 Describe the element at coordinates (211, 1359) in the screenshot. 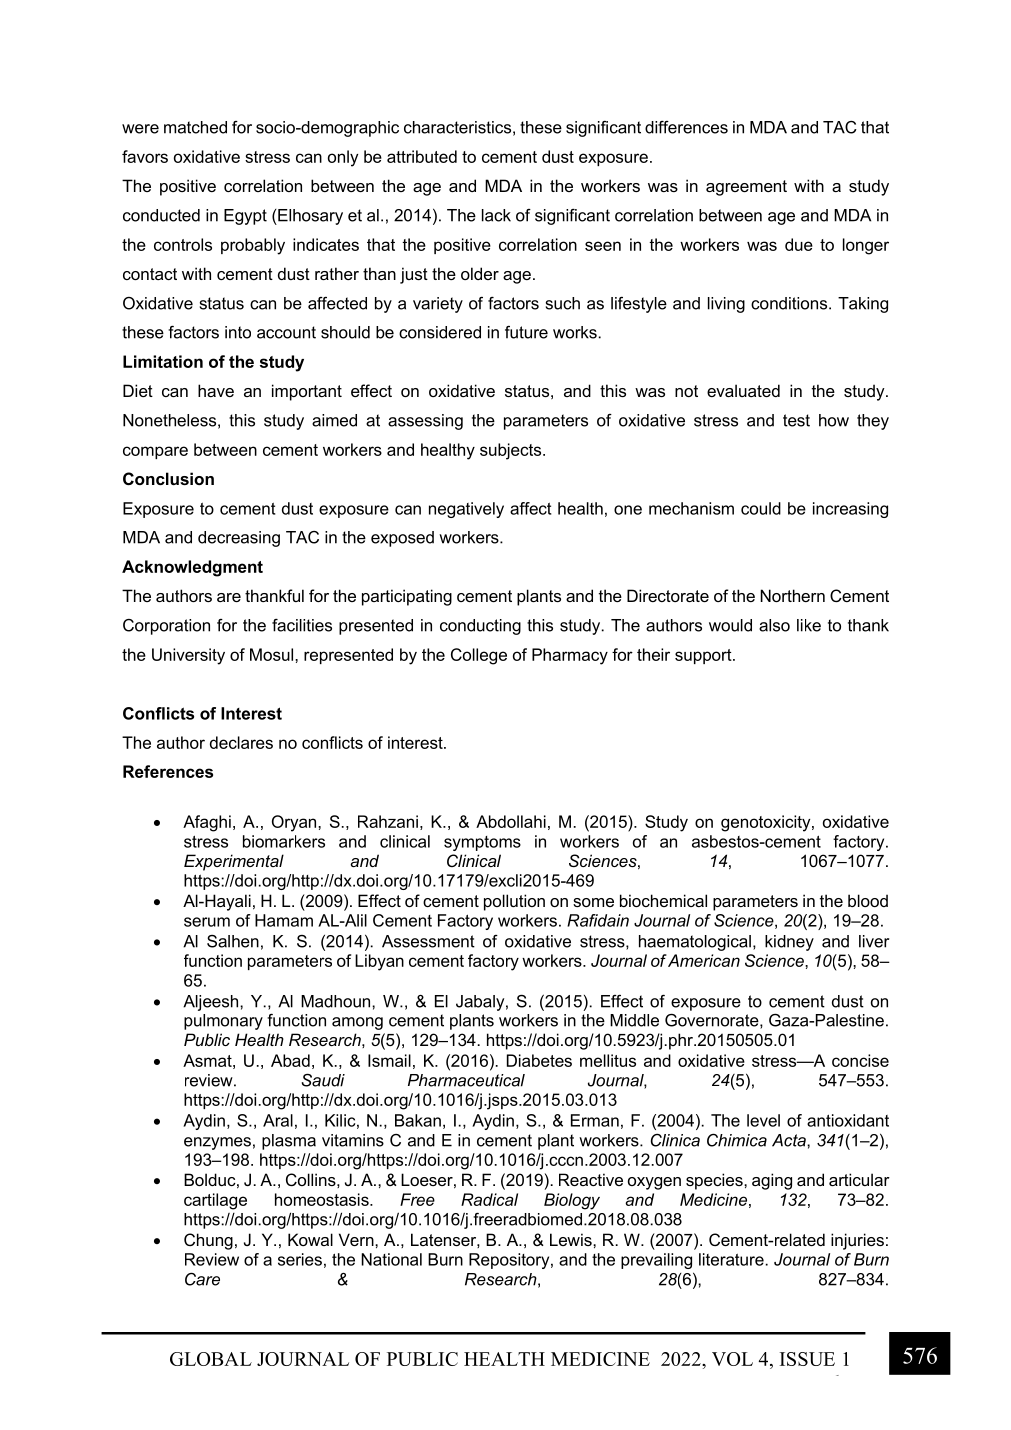

I see `GLOBAL` at that location.
